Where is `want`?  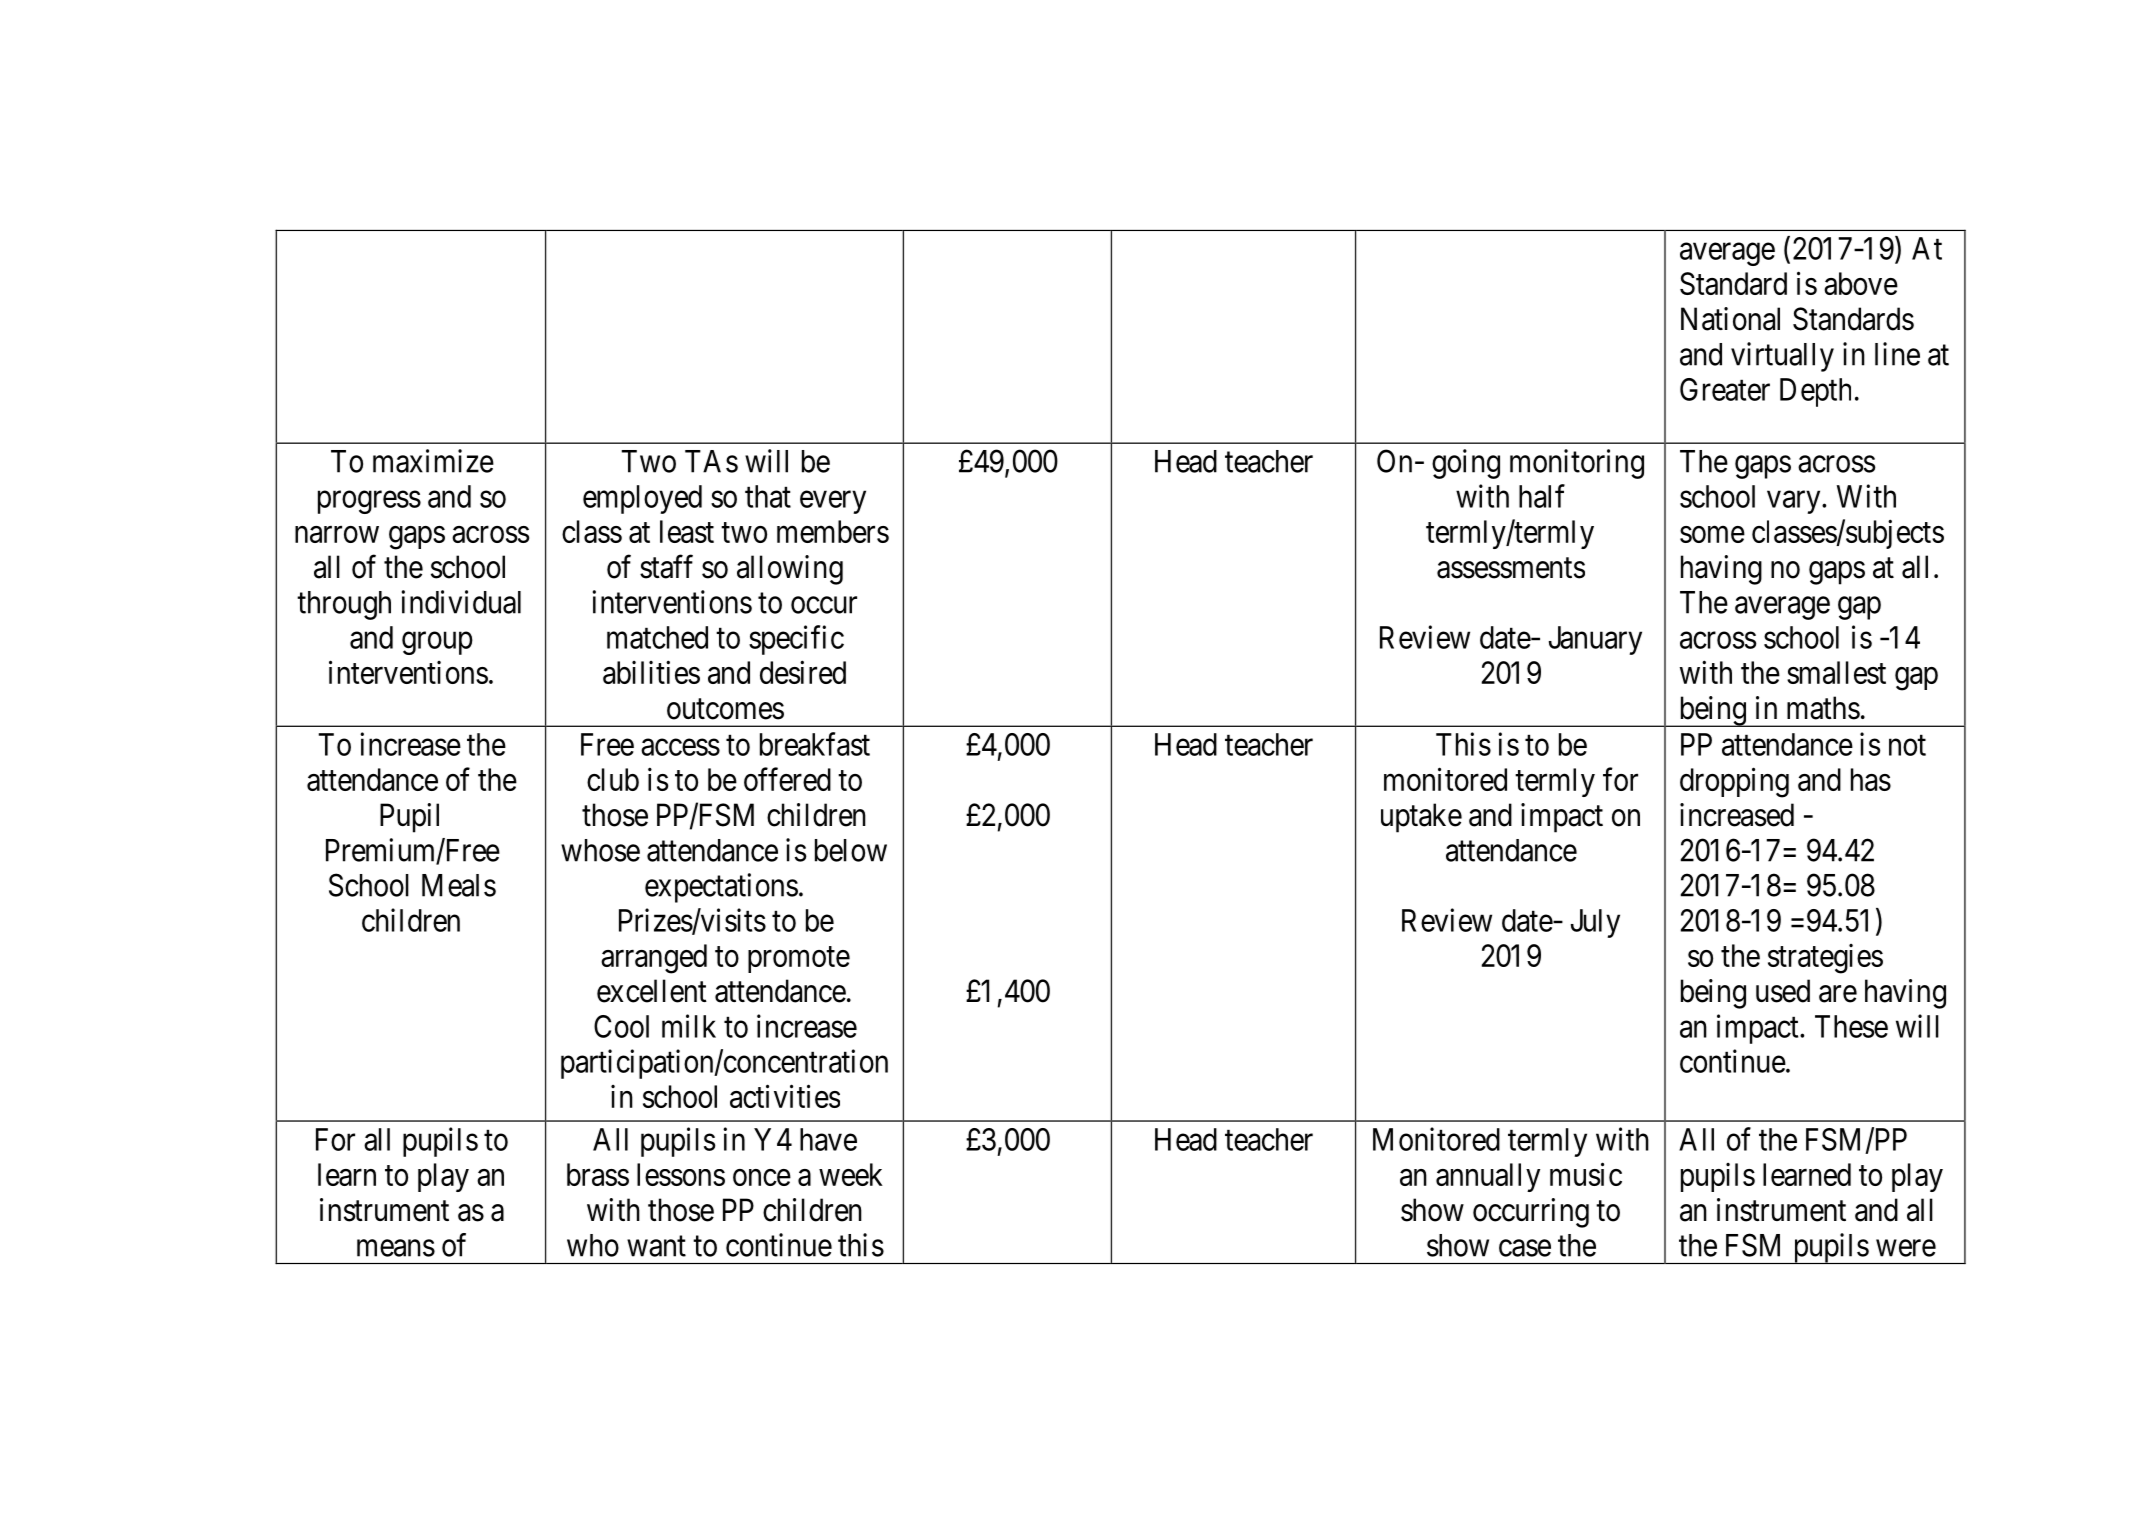 want is located at coordinates (656, 1246).
